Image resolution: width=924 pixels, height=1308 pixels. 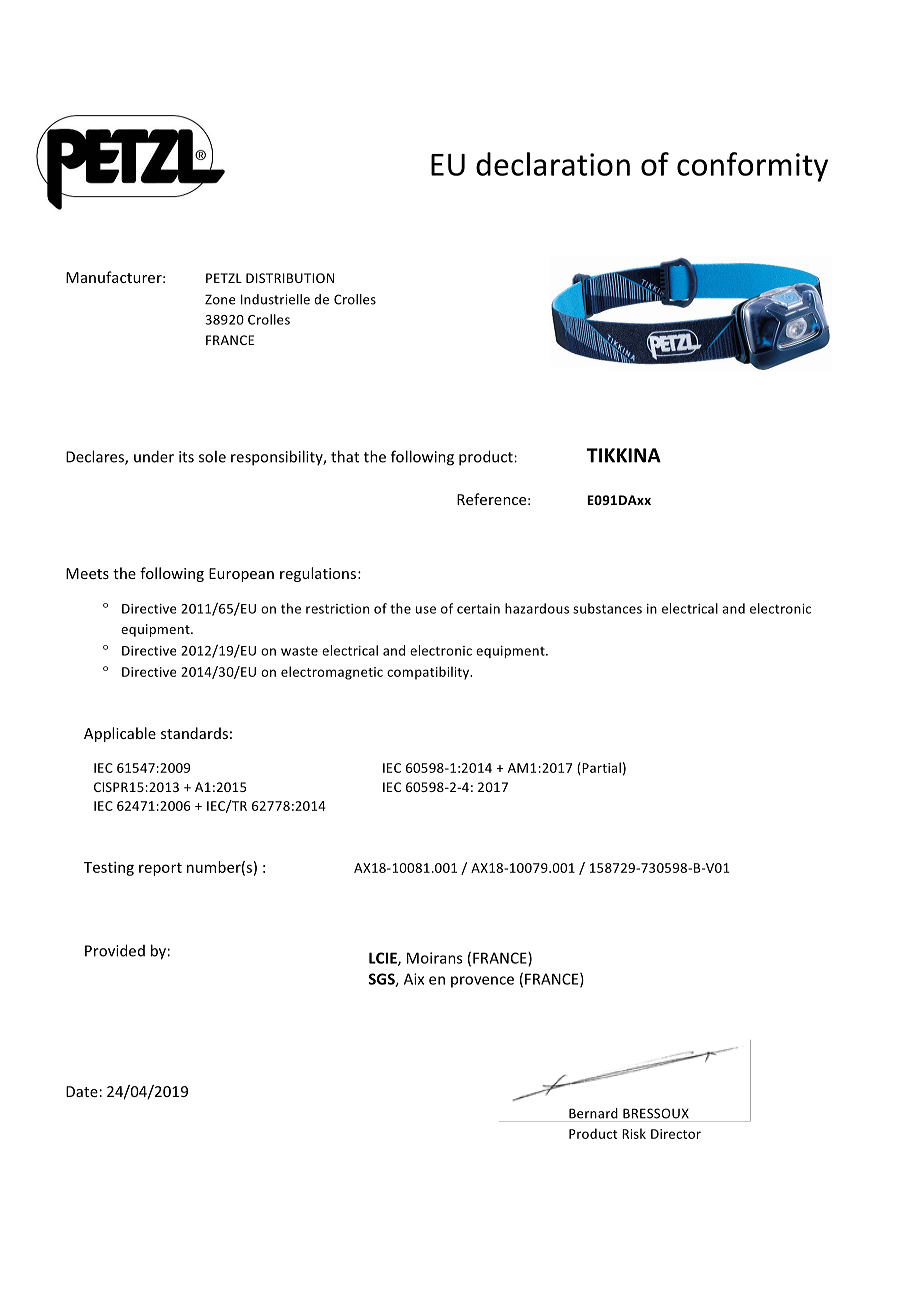 What do you see at coordinates (607, 608) in the page?
I see `substances` at bounding box center [607, 608].
